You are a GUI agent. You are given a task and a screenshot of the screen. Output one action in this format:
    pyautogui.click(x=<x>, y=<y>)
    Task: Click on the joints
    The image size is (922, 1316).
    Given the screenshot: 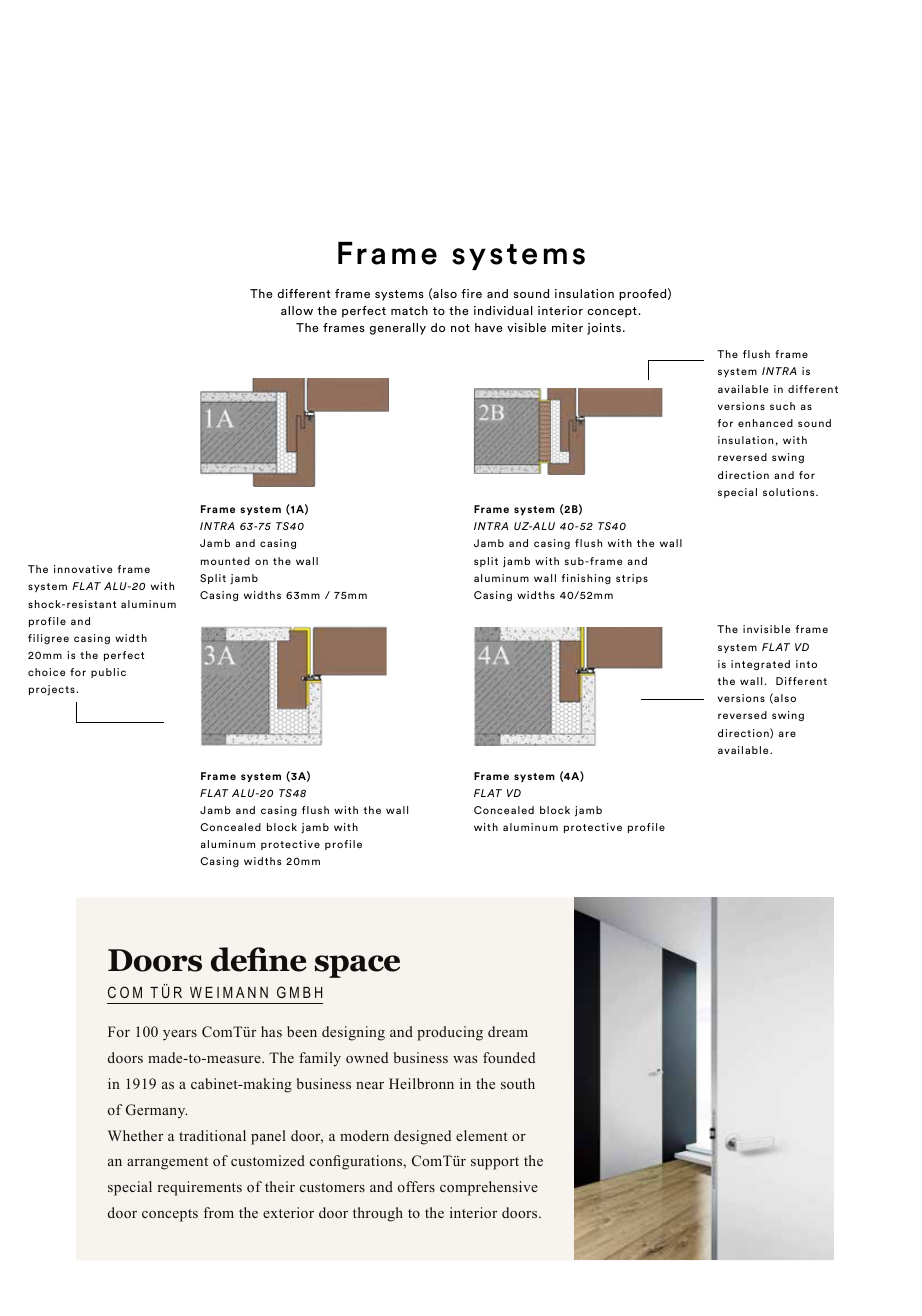 What is the action you would take?
    pyautogui.click(x=604, y=329)
